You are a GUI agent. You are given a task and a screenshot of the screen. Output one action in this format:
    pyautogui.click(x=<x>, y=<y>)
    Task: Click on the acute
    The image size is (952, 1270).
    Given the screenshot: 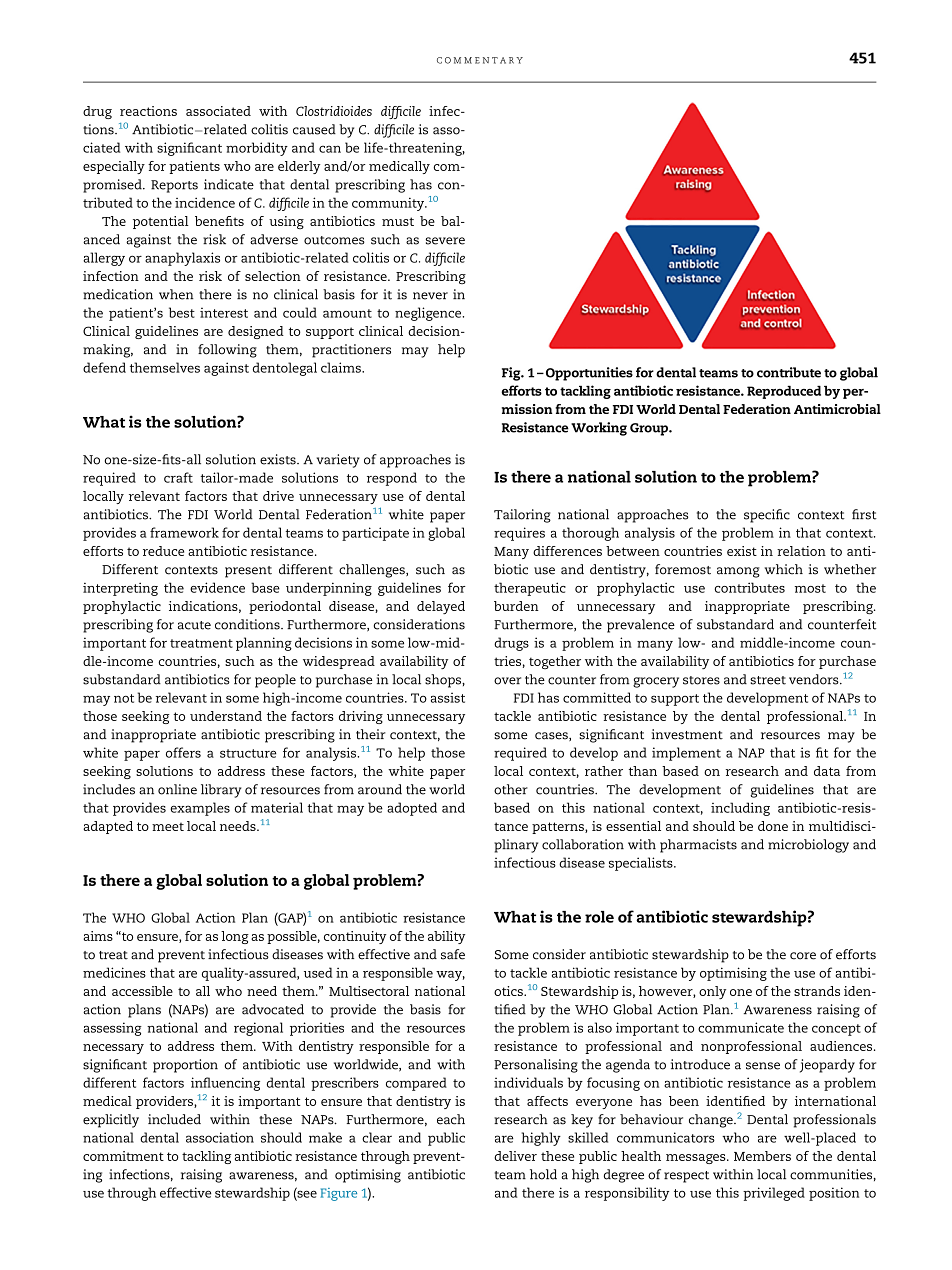 What is the action you would take?
    pyautogui.click(x=194, y=625)
